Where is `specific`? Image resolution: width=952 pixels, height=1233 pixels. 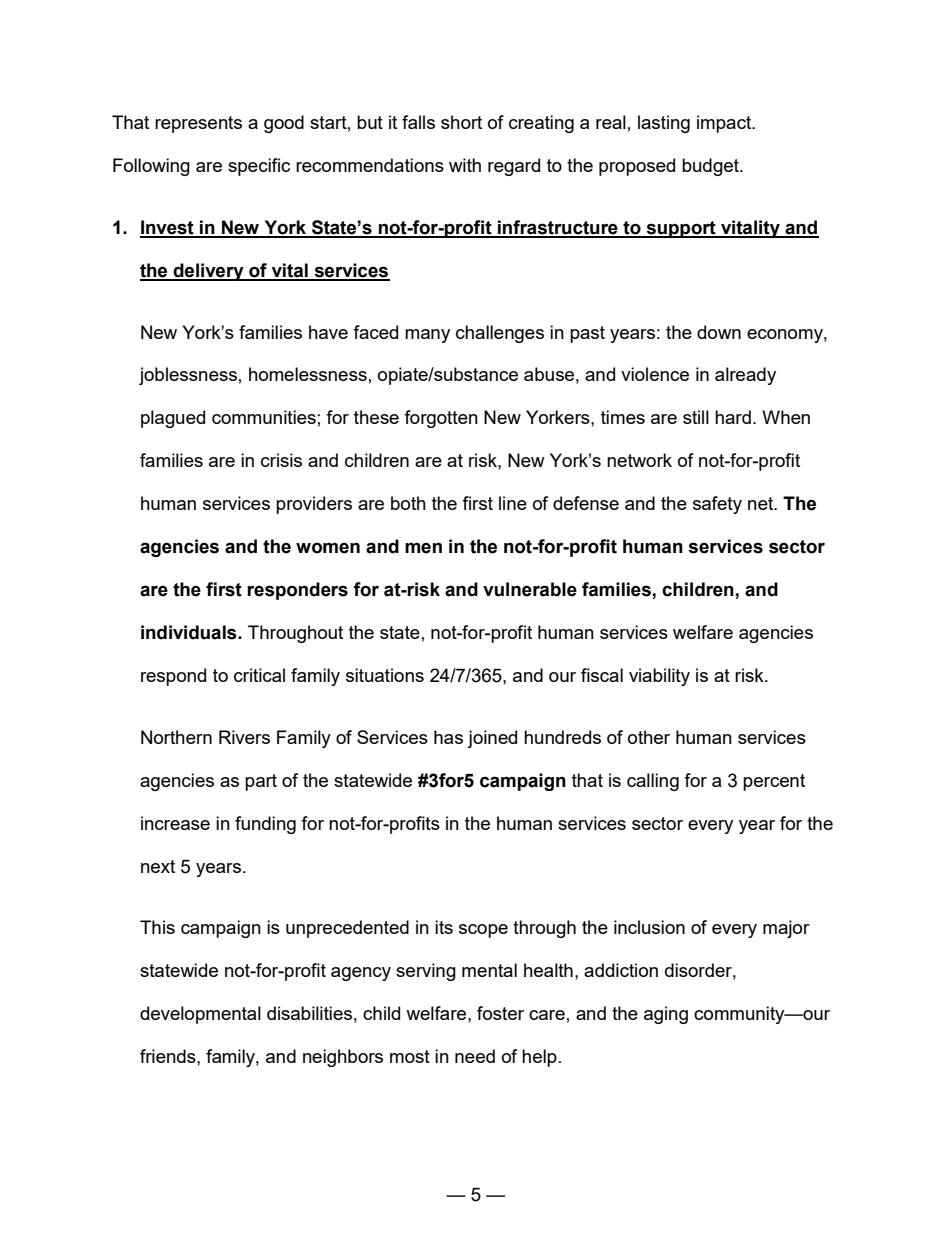
specific is located at coordinates (259, 167).
